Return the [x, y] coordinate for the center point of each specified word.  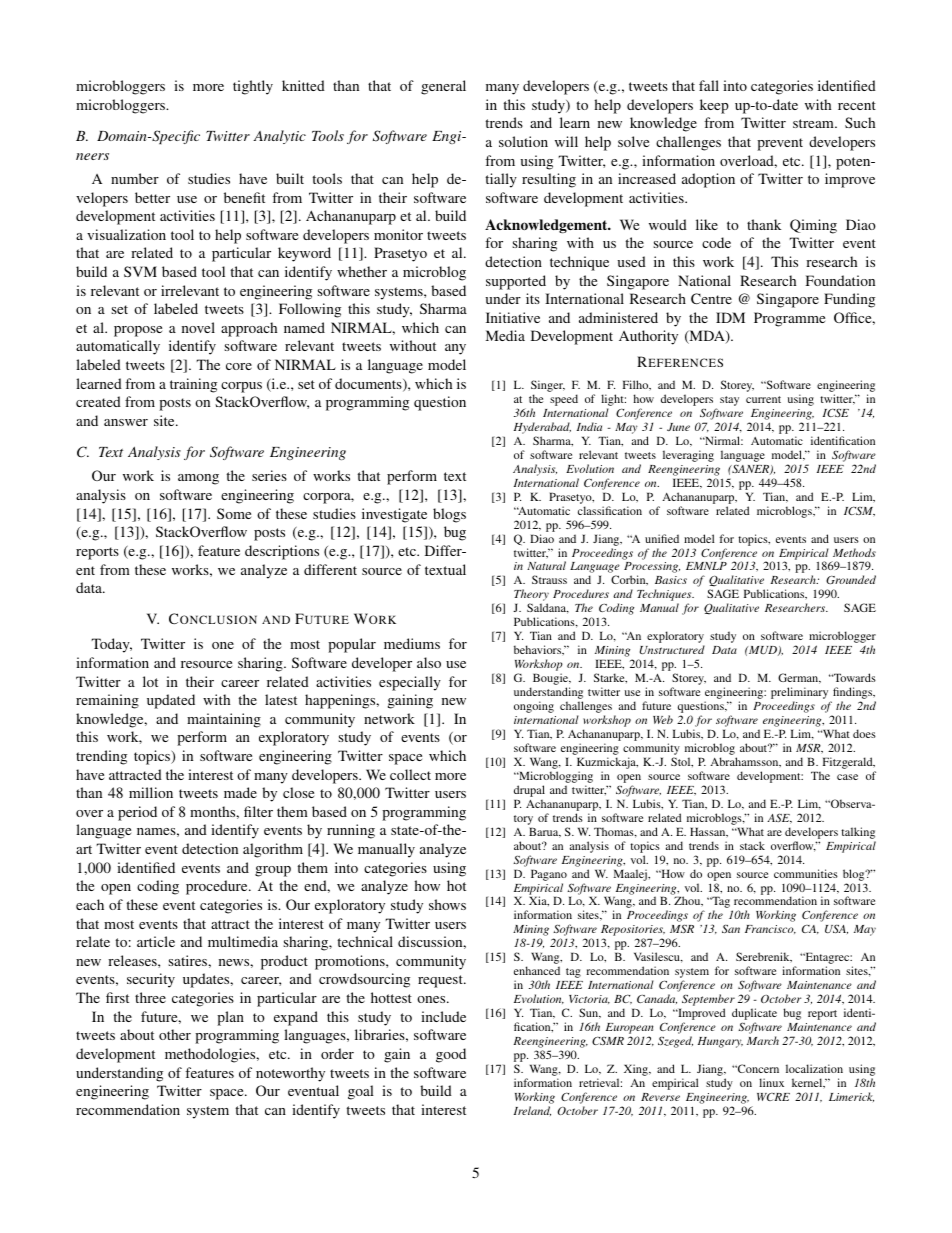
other [175, 1034]
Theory [531, 596]
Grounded [851, 579]
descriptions [282, 552]
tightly [253, 87]
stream [814, 123]
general [443, 87]
